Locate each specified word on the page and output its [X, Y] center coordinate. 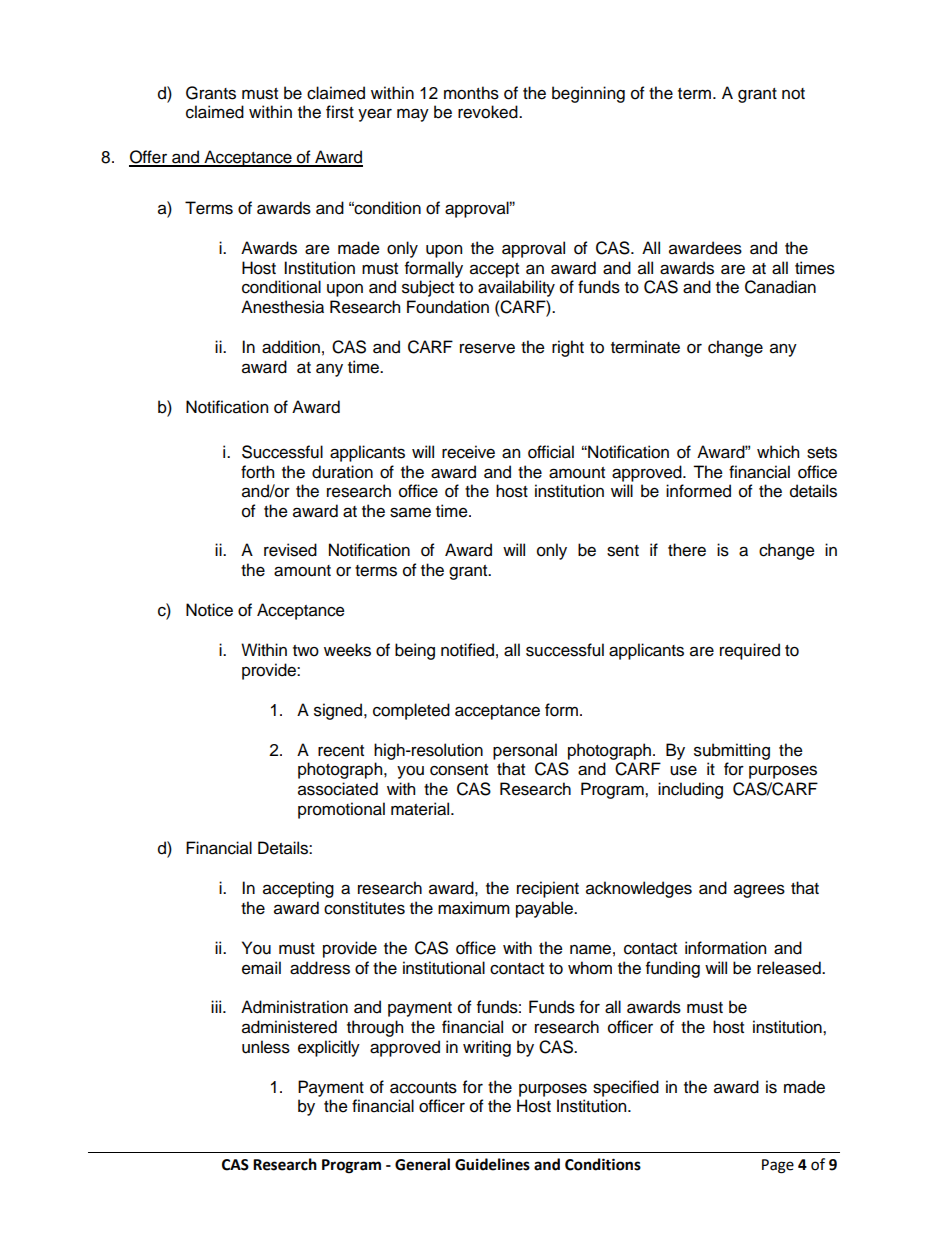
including [690, 790]
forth [257, 472]
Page [778, 1166]
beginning [588, 94]
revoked [489, 112]
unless [266, 1047]
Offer [149, 158]
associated [338, 789]
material [421, 809]
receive [468, 452]
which [778, 452]
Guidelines [492, 1164]
